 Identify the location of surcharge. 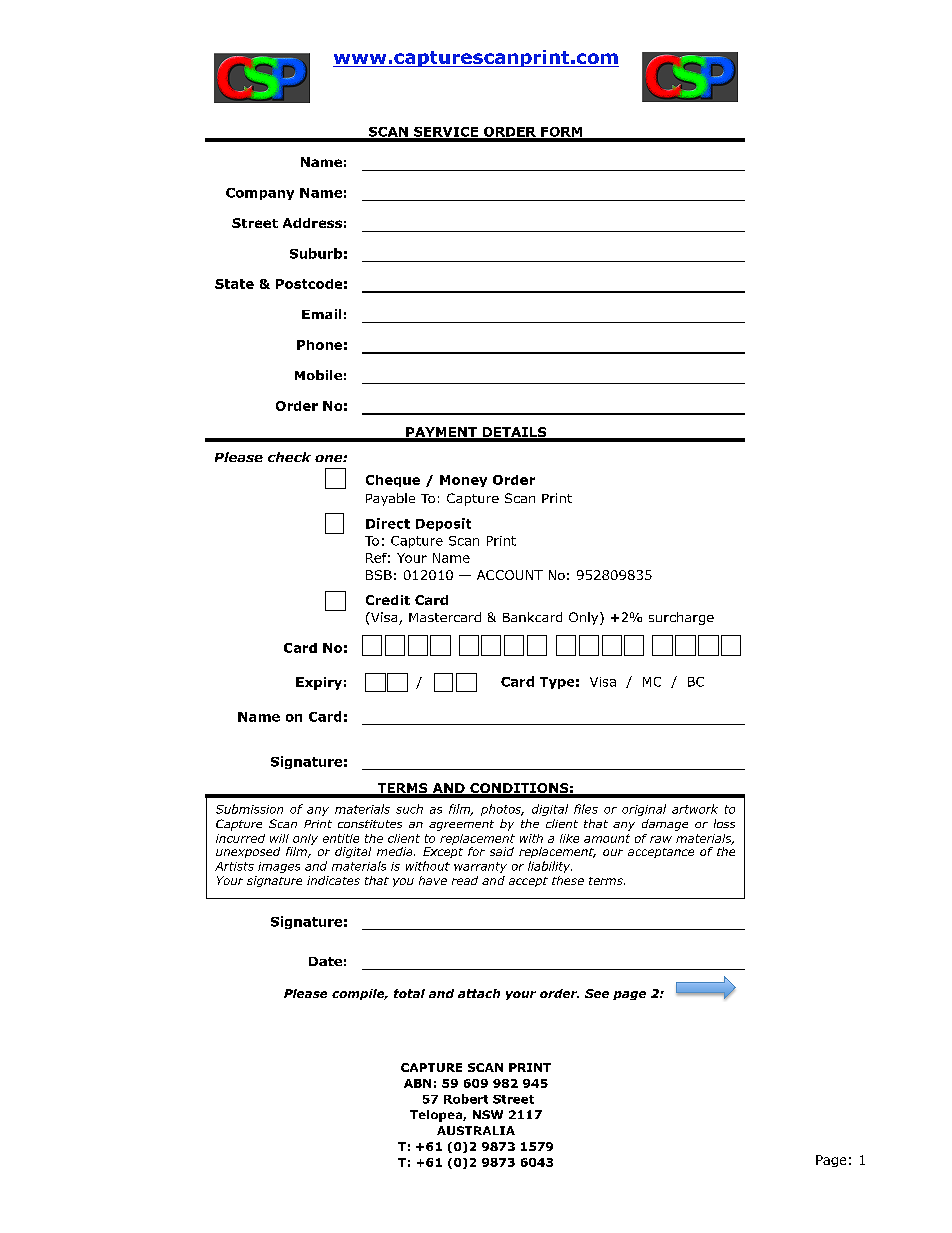
(681, 618).
